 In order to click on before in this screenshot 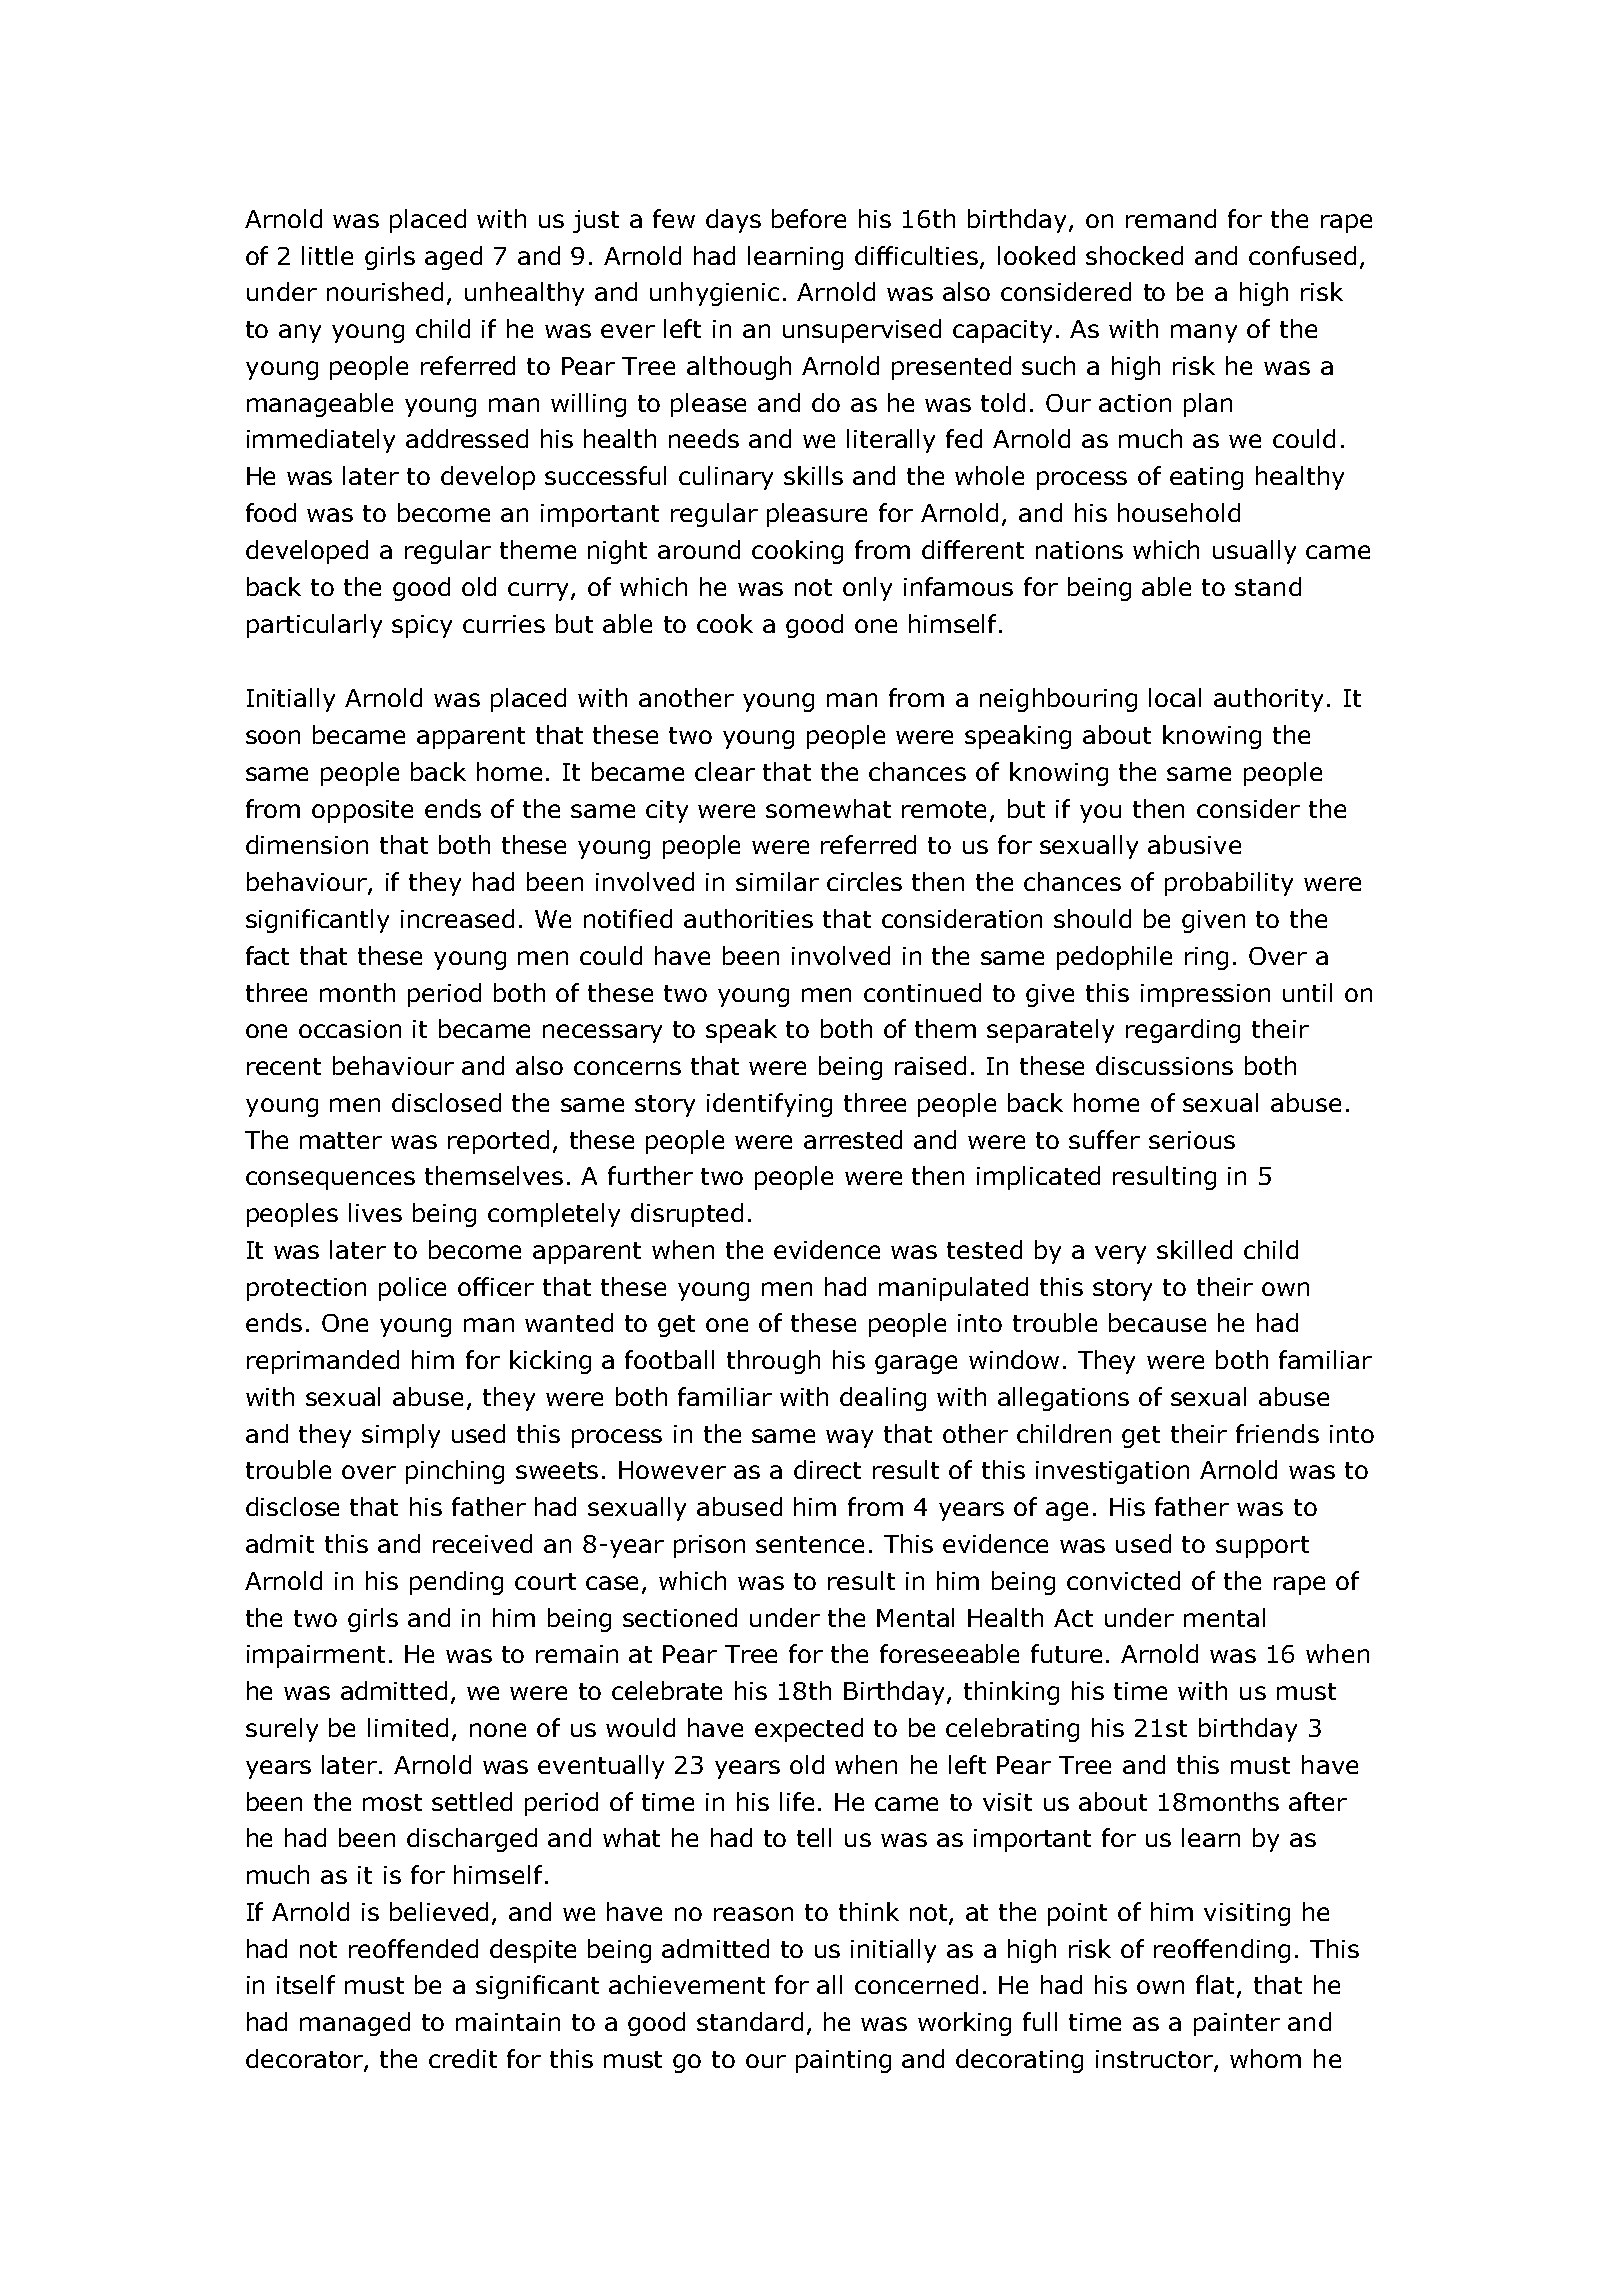, I will do `click(809, 218)`.
